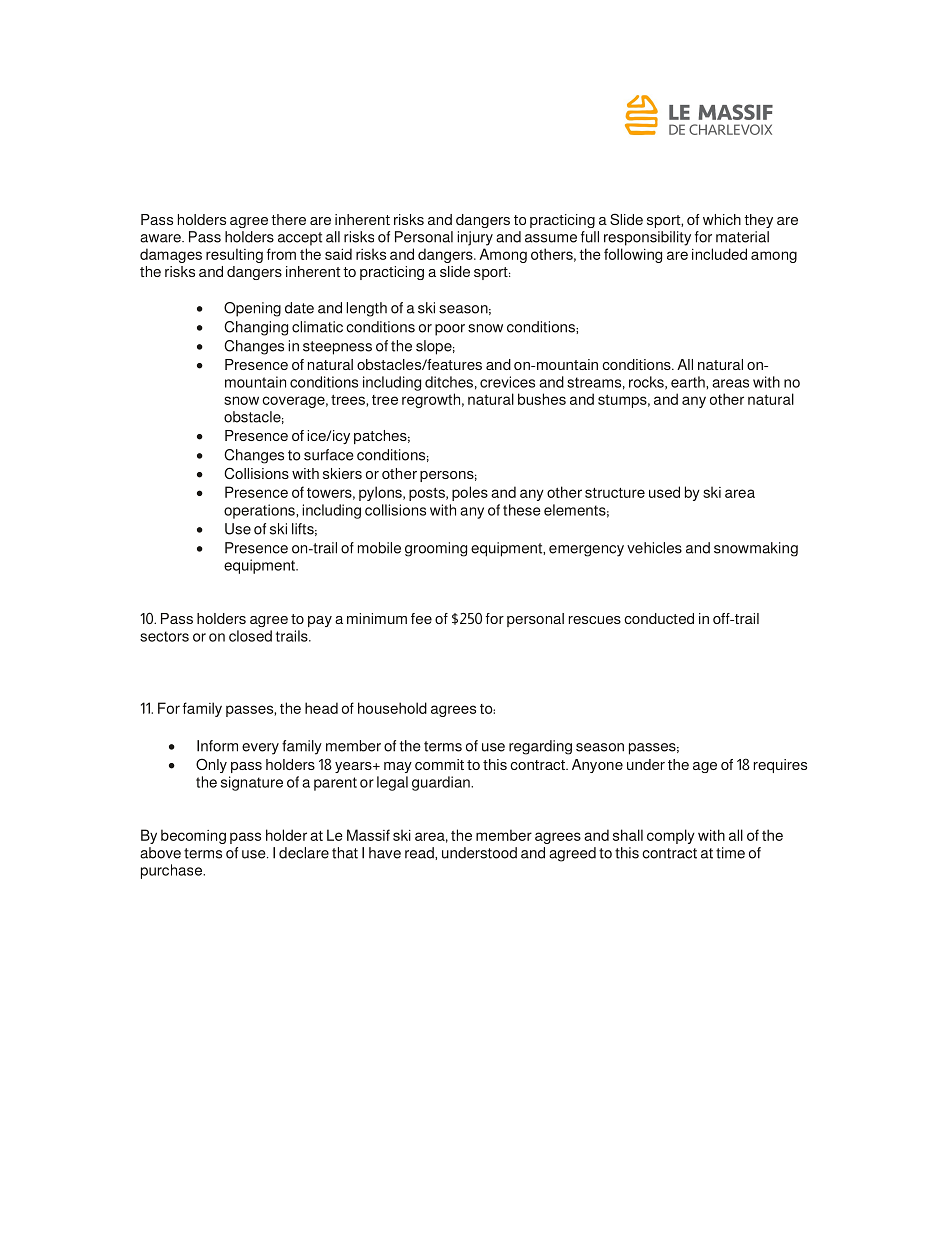  I want to click on head, so click(321, 708).
